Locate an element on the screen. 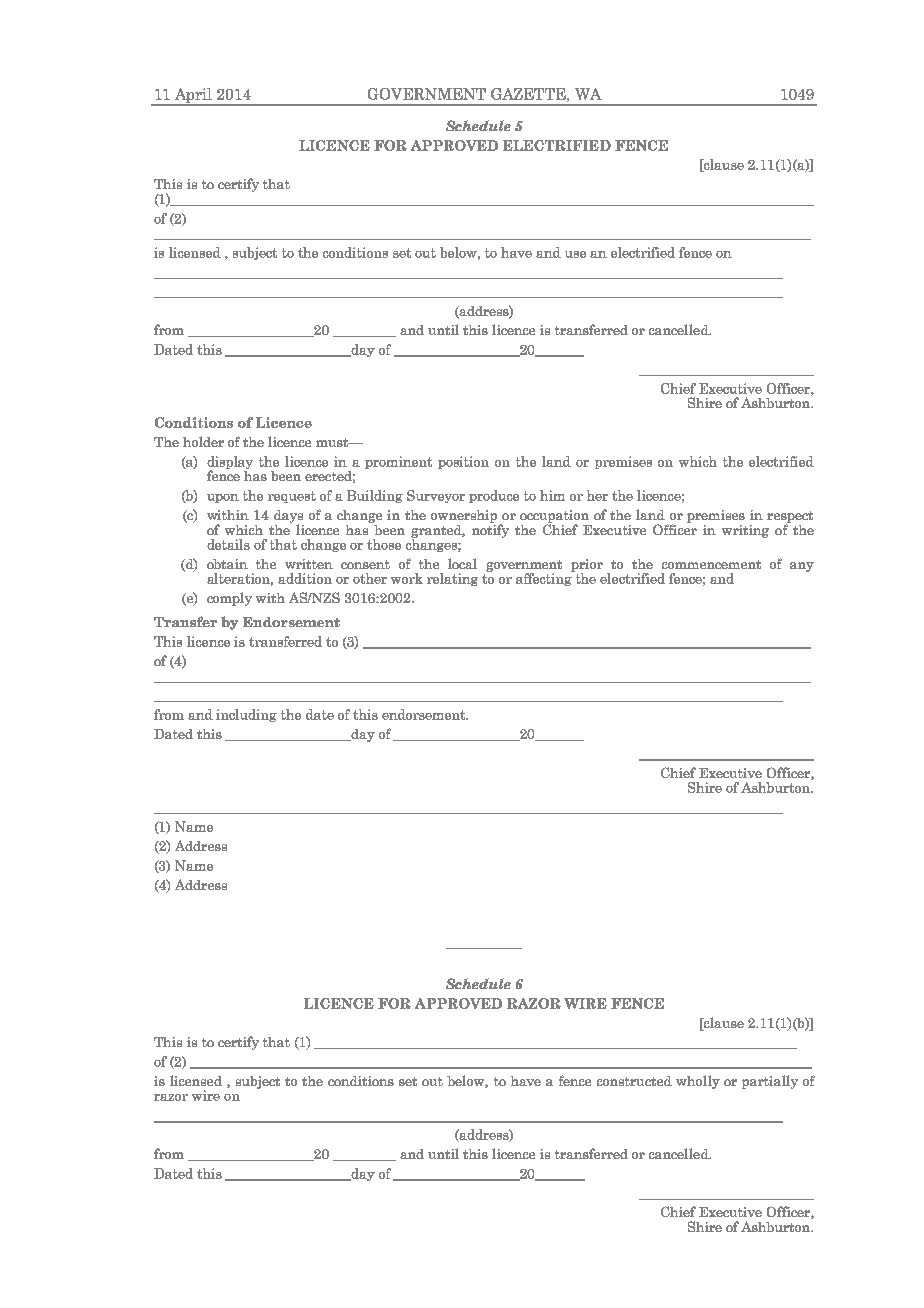 This screenshot has height=1308, width=924. including is located at coordinates (246, 715).
